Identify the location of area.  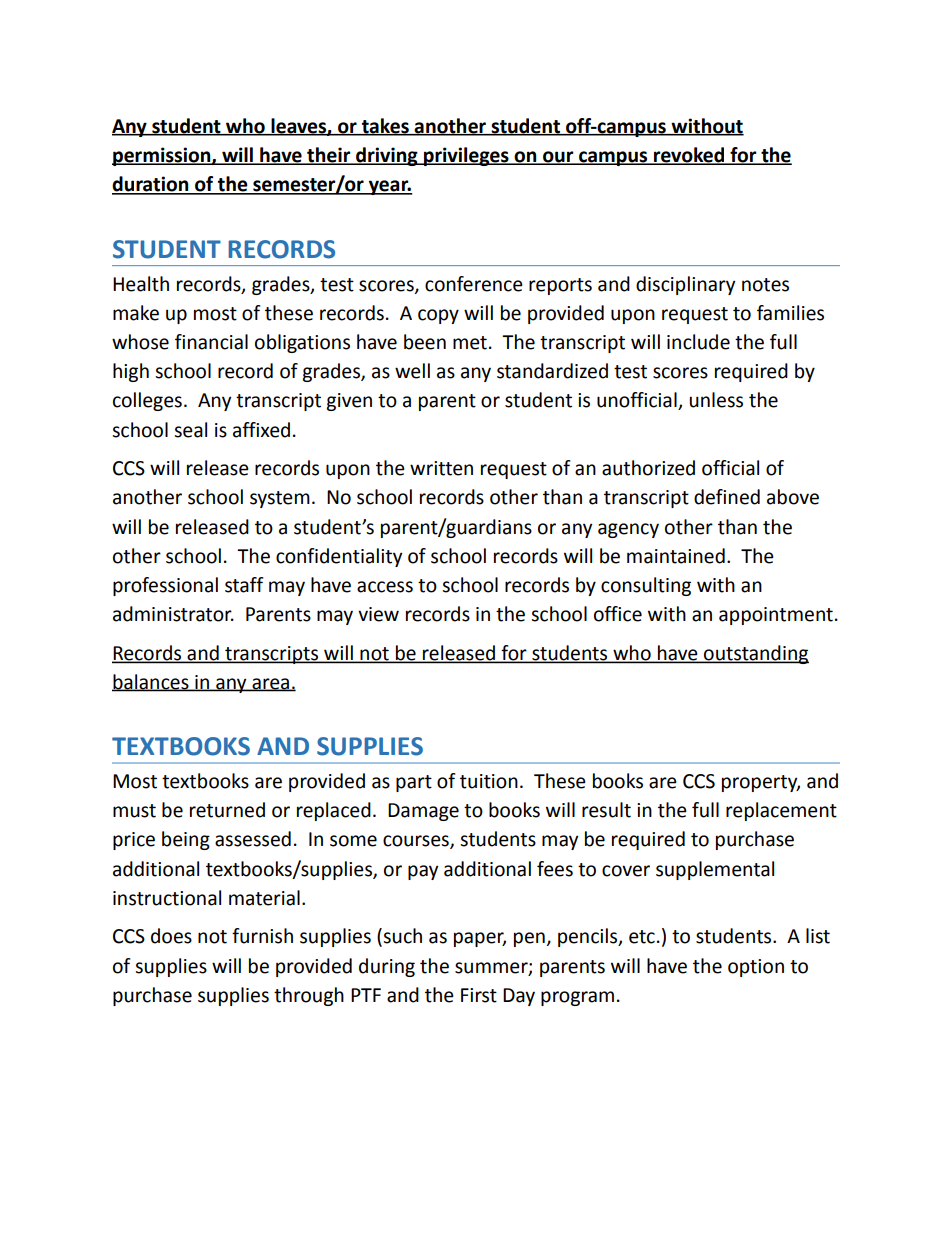
(271, 684).
